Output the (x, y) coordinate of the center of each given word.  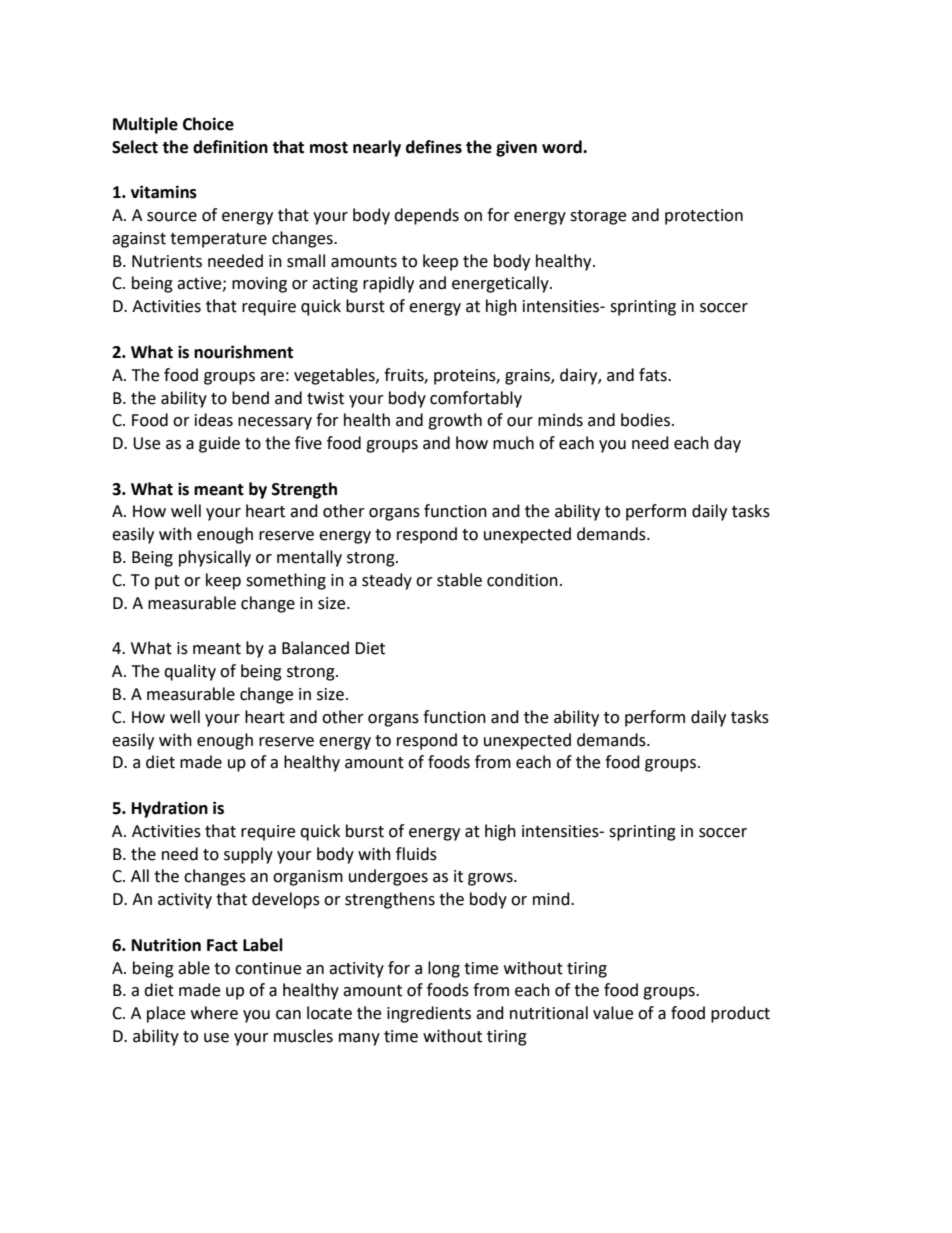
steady (387, 581)
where (214, 1013)
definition (230, 147)
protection (704, 217)
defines (434, 147)
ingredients (429, 1014)
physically (215, 558)
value (613, 1013)
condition (522, 580)
